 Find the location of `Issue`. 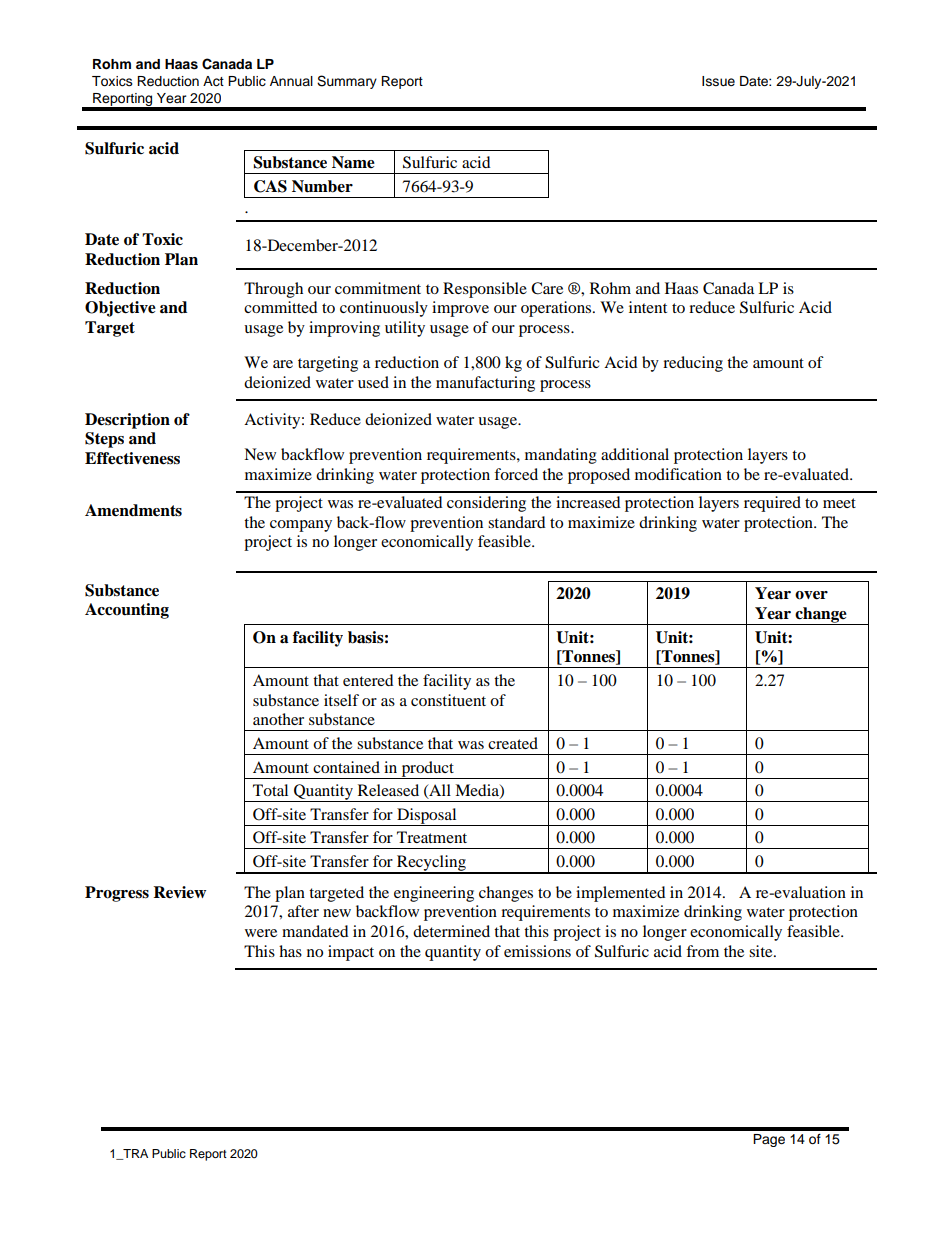

Issue is located at coordinates (718, 81).
